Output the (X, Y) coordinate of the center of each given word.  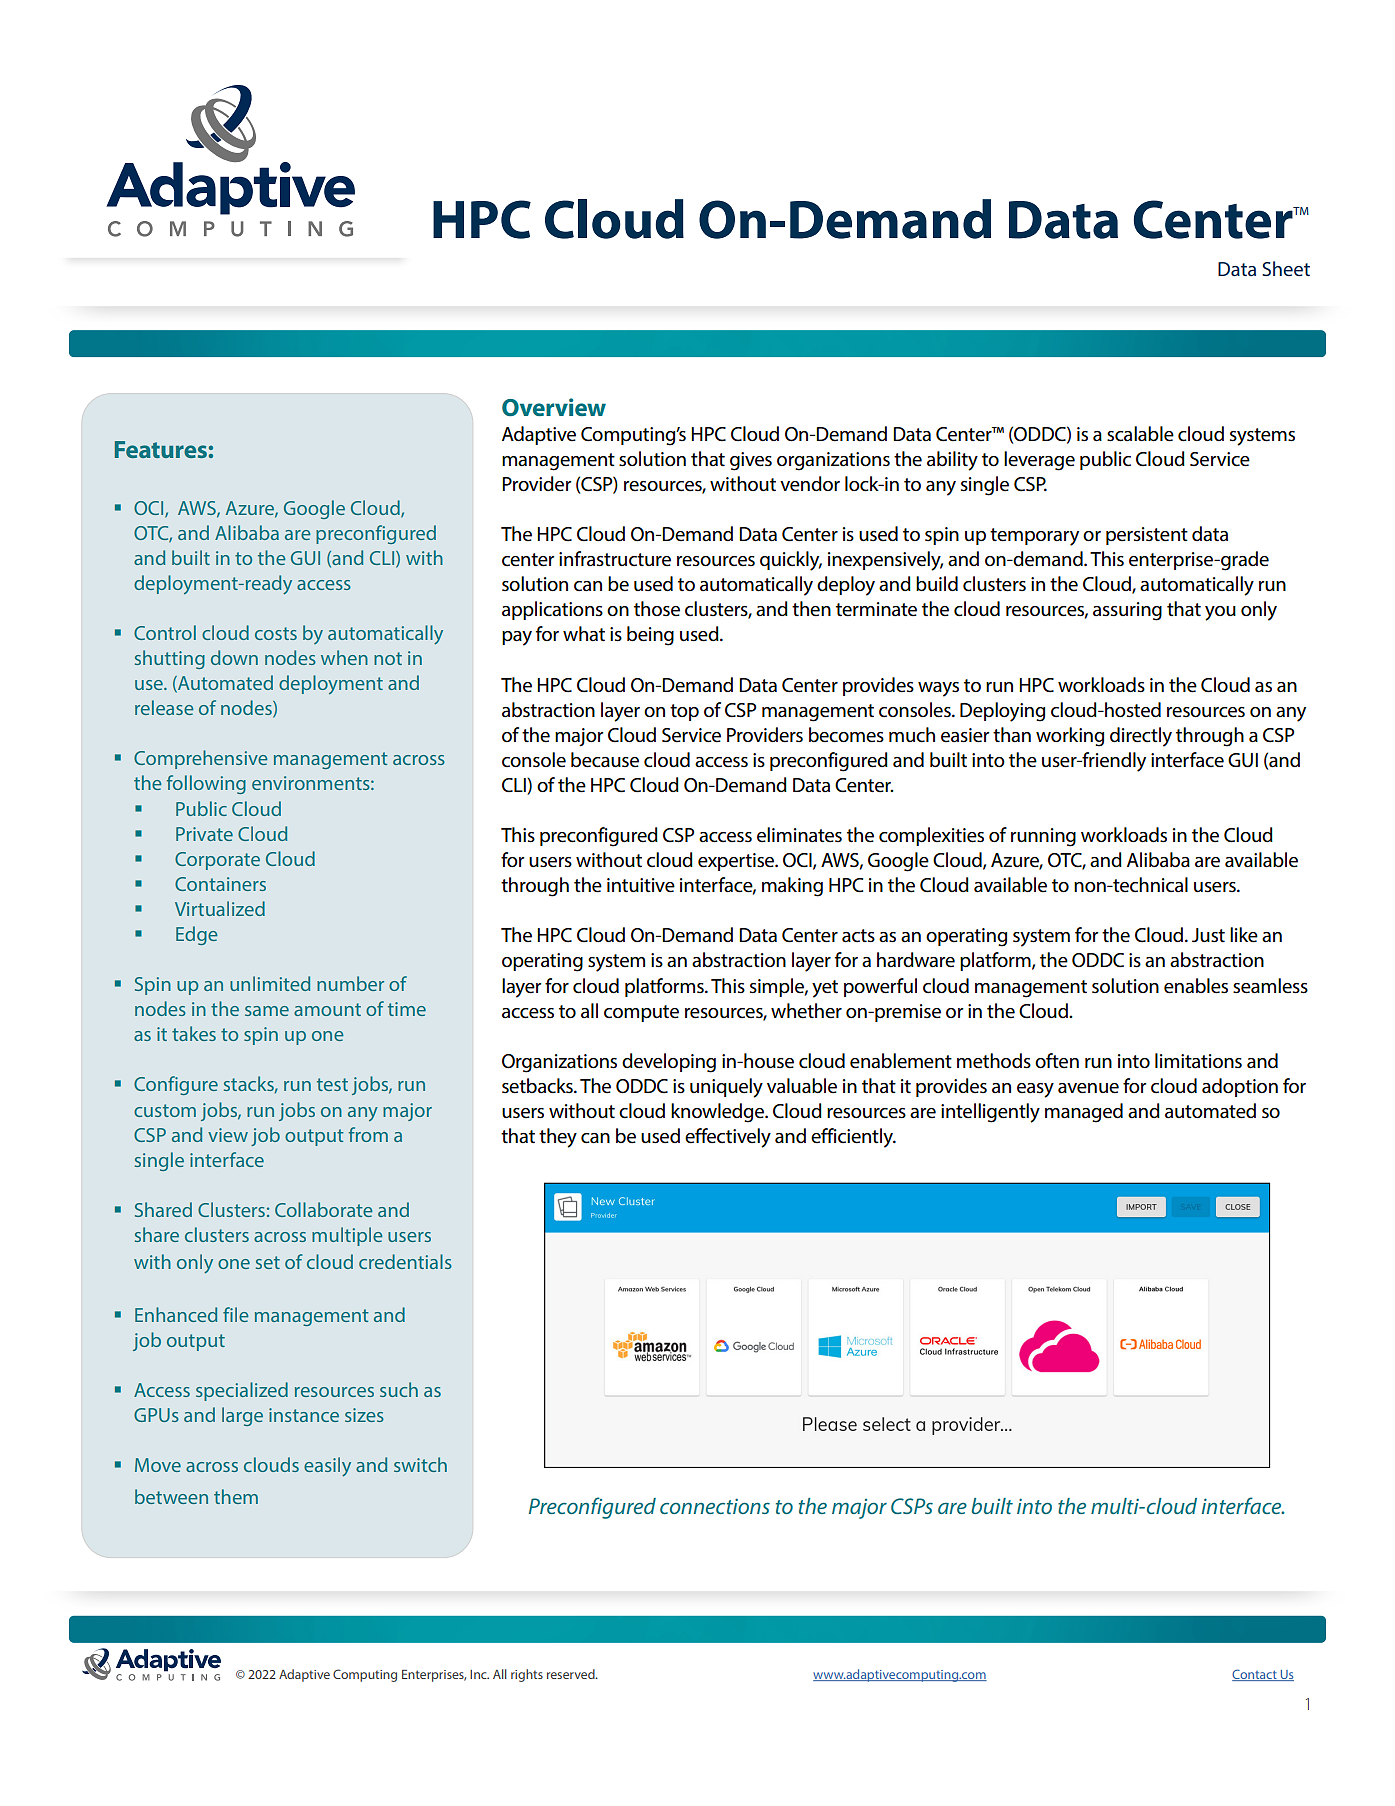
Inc (479, 1674)
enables (1196, 986)
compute (641, 1013)
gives (751, 461)
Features (161, 449)
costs (276, 633)
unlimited (270, 983)
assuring (1127, 611)
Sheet (1286, 268)
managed (1084, 1113)
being (650, 636)
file (235, 1314)
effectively (728, 1138)
